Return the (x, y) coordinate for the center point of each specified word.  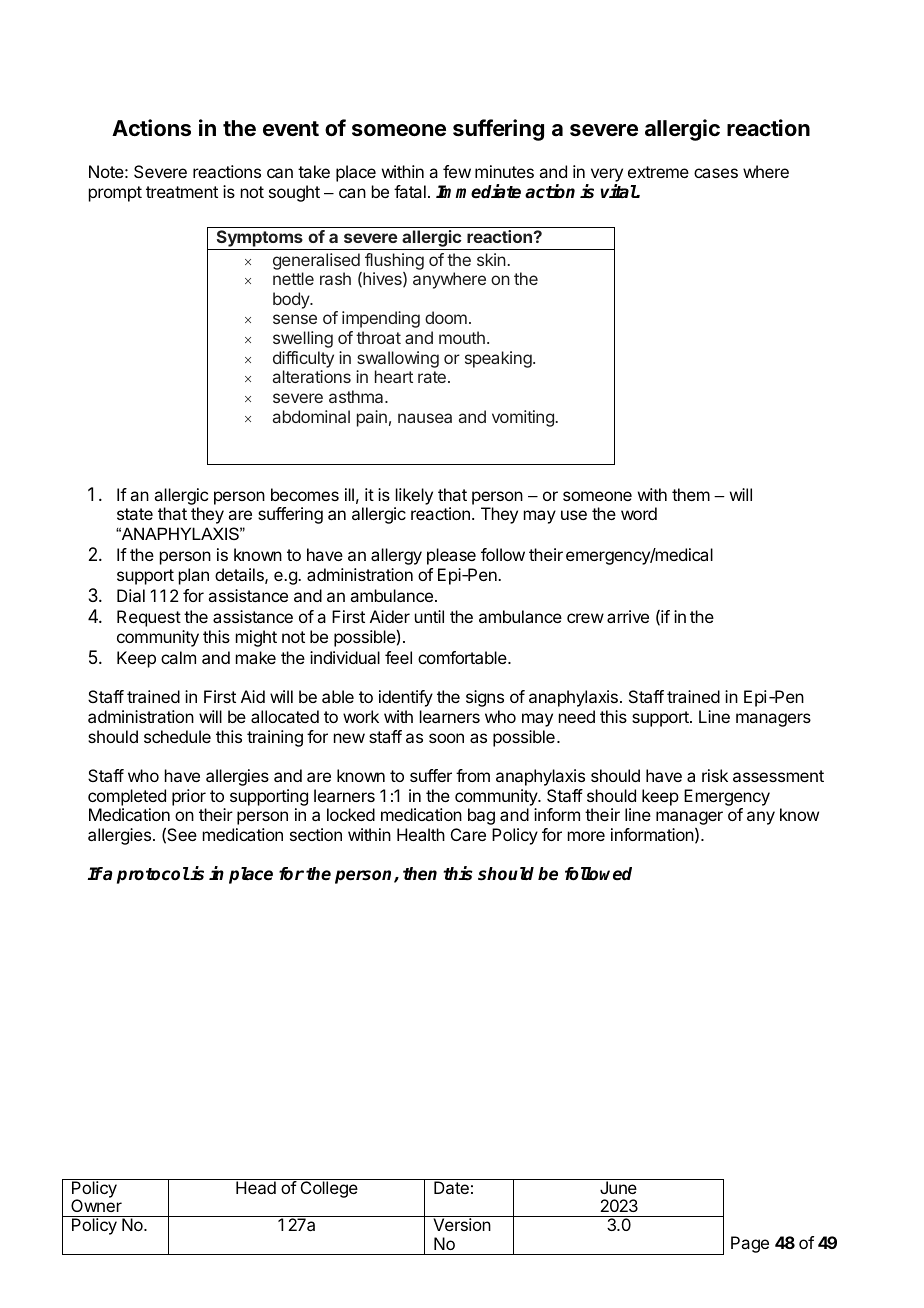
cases (716, 173)
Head (256, 1187)
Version (462, 1224)
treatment (182, 192)
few (457, 171)
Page (750, 1244)
